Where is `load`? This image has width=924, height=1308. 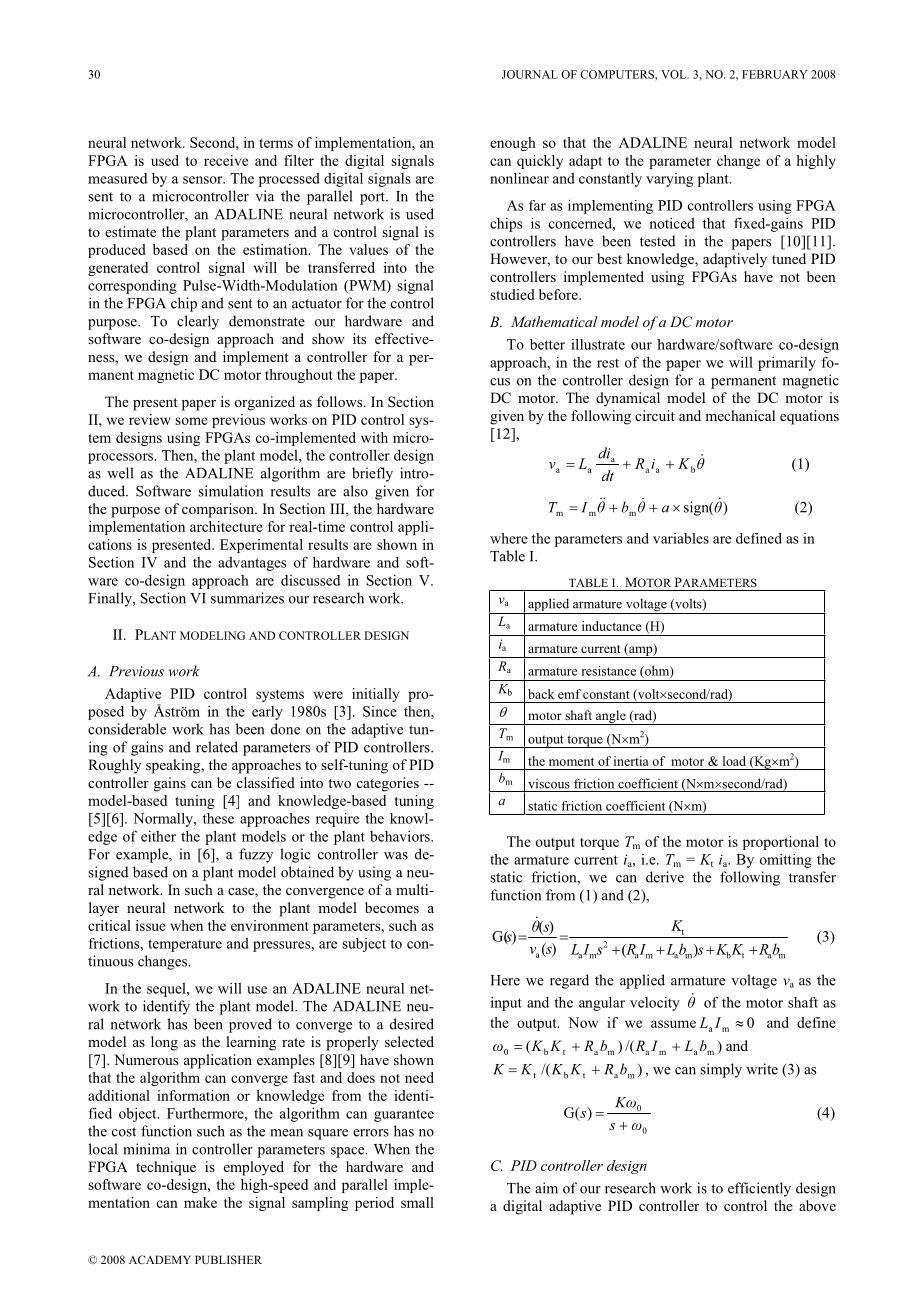
load is located at coordinates (734, 761).
